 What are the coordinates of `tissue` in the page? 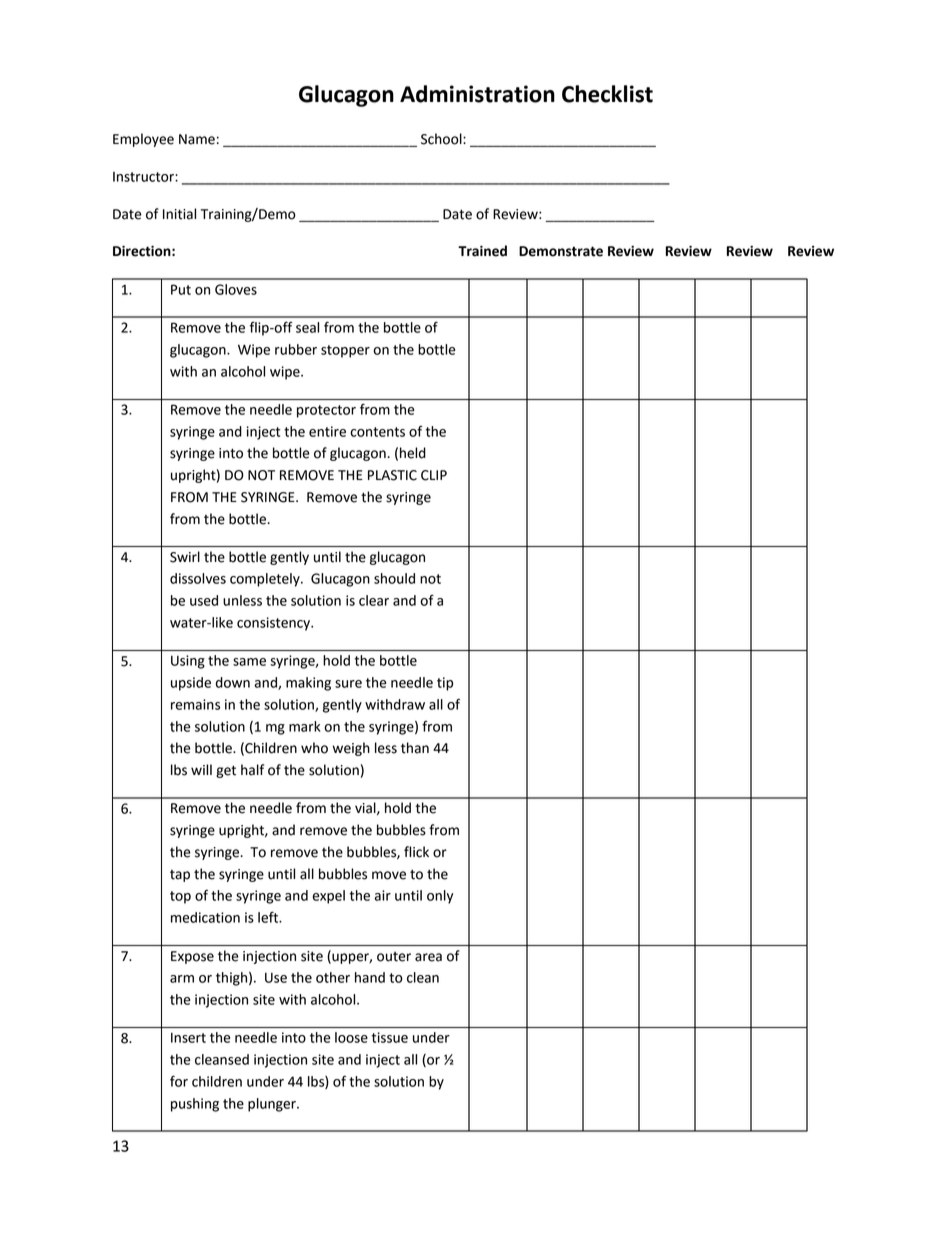 It's located at (389, 1037).
